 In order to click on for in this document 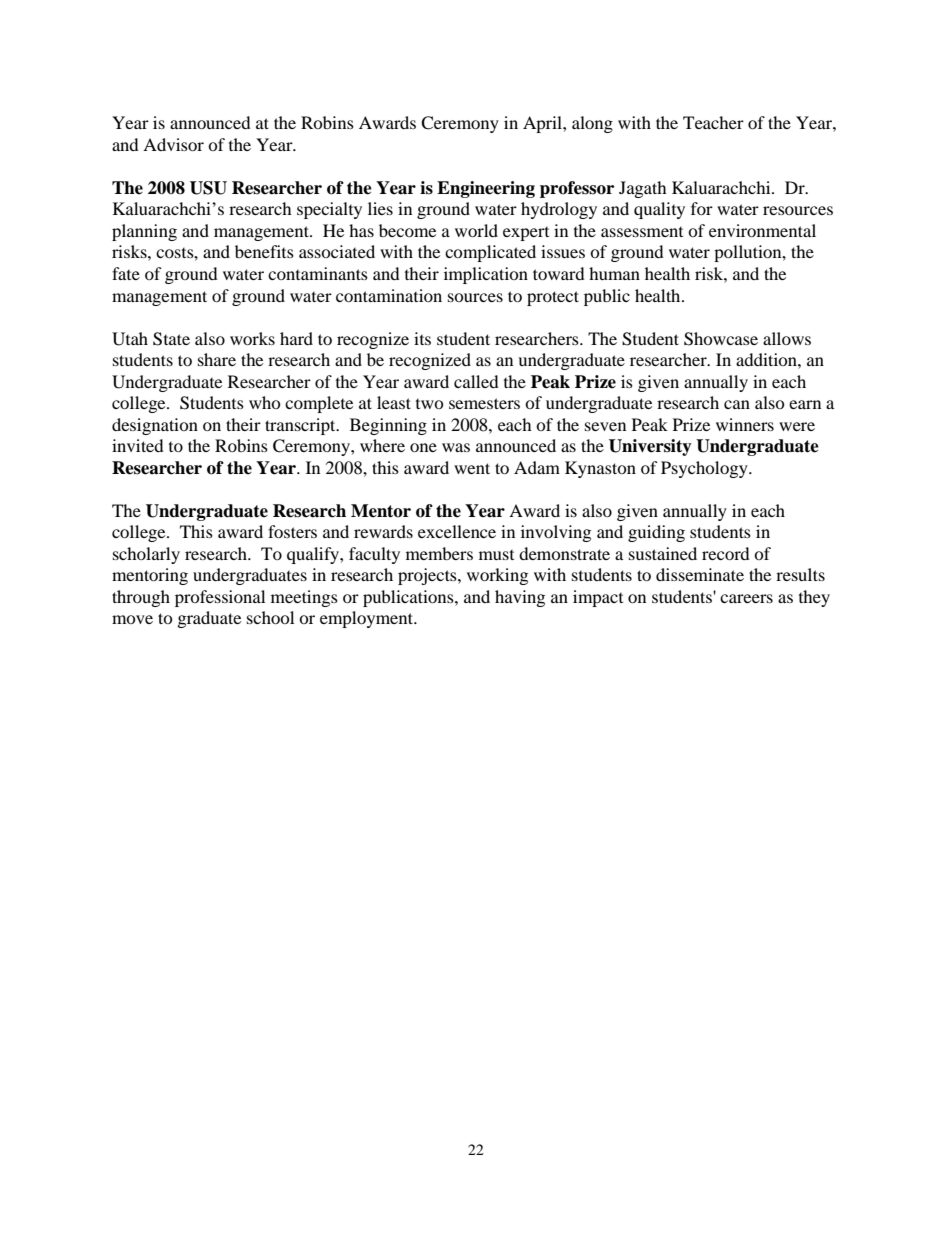, I will do `click(702, 208)`.
